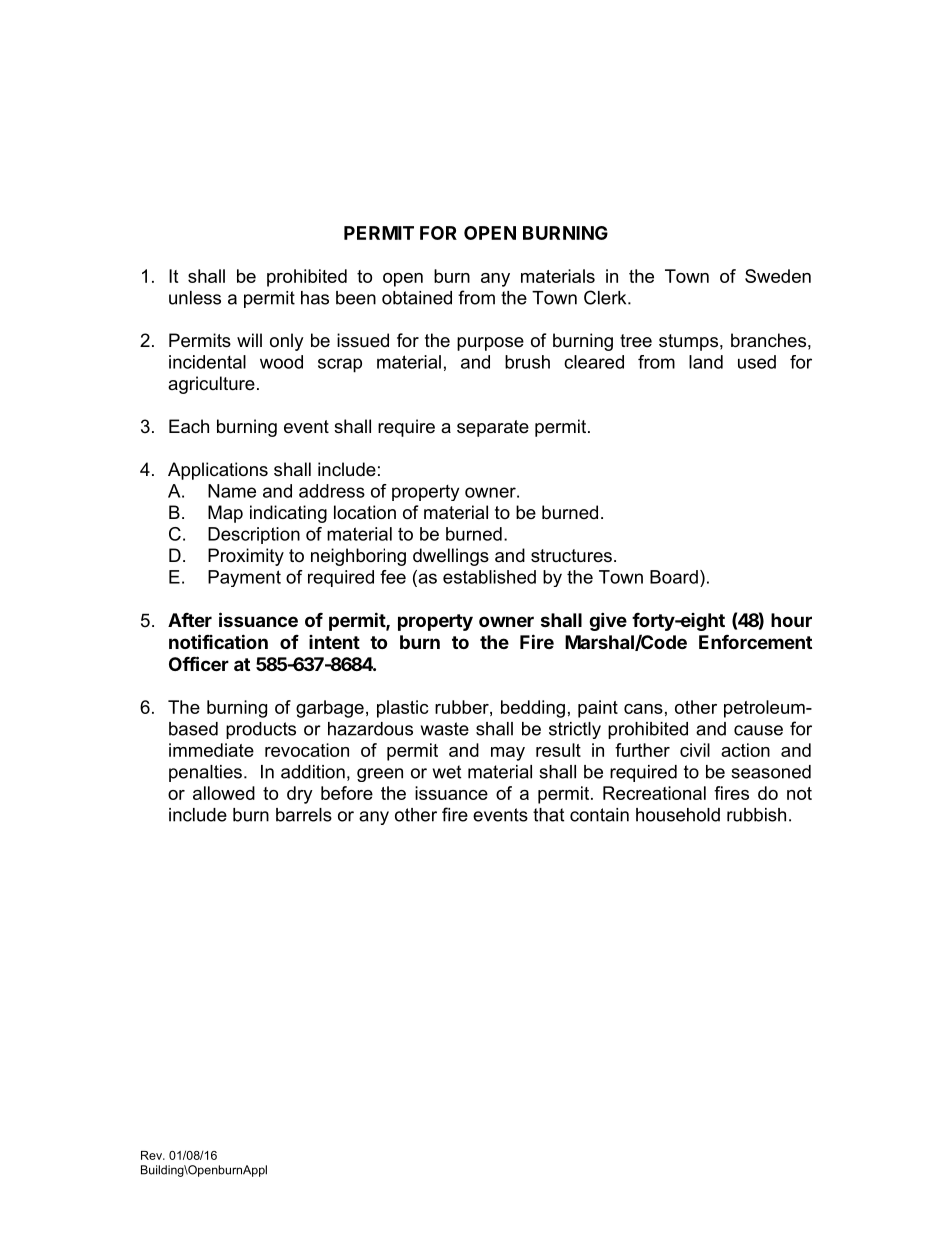  I want to click on rubbish, so click(756, 815).
